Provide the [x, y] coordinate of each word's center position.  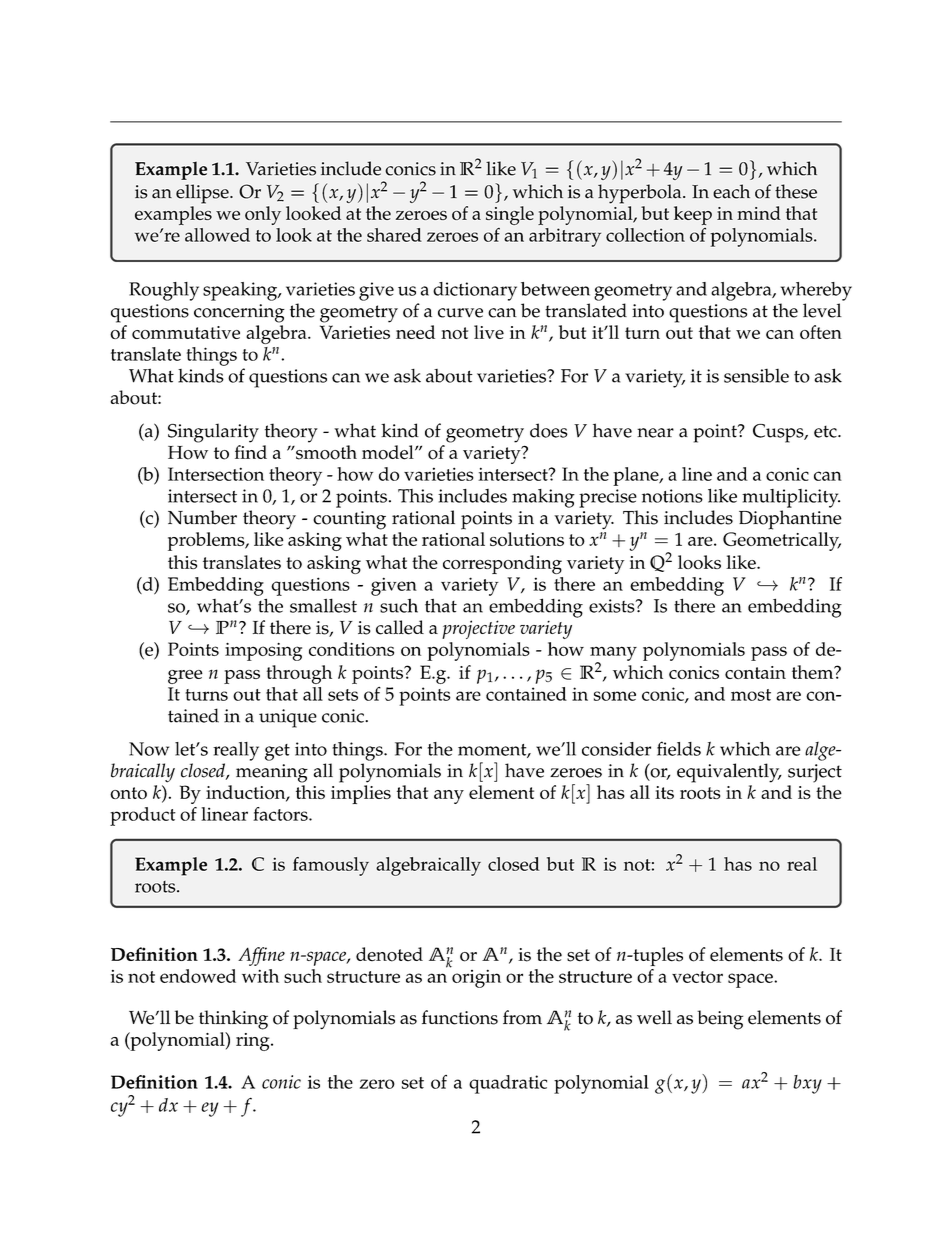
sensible [756, 376]
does [549, 430]
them [814, 672]
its [664, 792]
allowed [217, 235]
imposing [263, 652]
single [510, 215]
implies [361, 794]
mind [759, 213]
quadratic [508, 1084]
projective [478, 629]
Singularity [213, 433]
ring [254, 1042]
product [143, 816]
